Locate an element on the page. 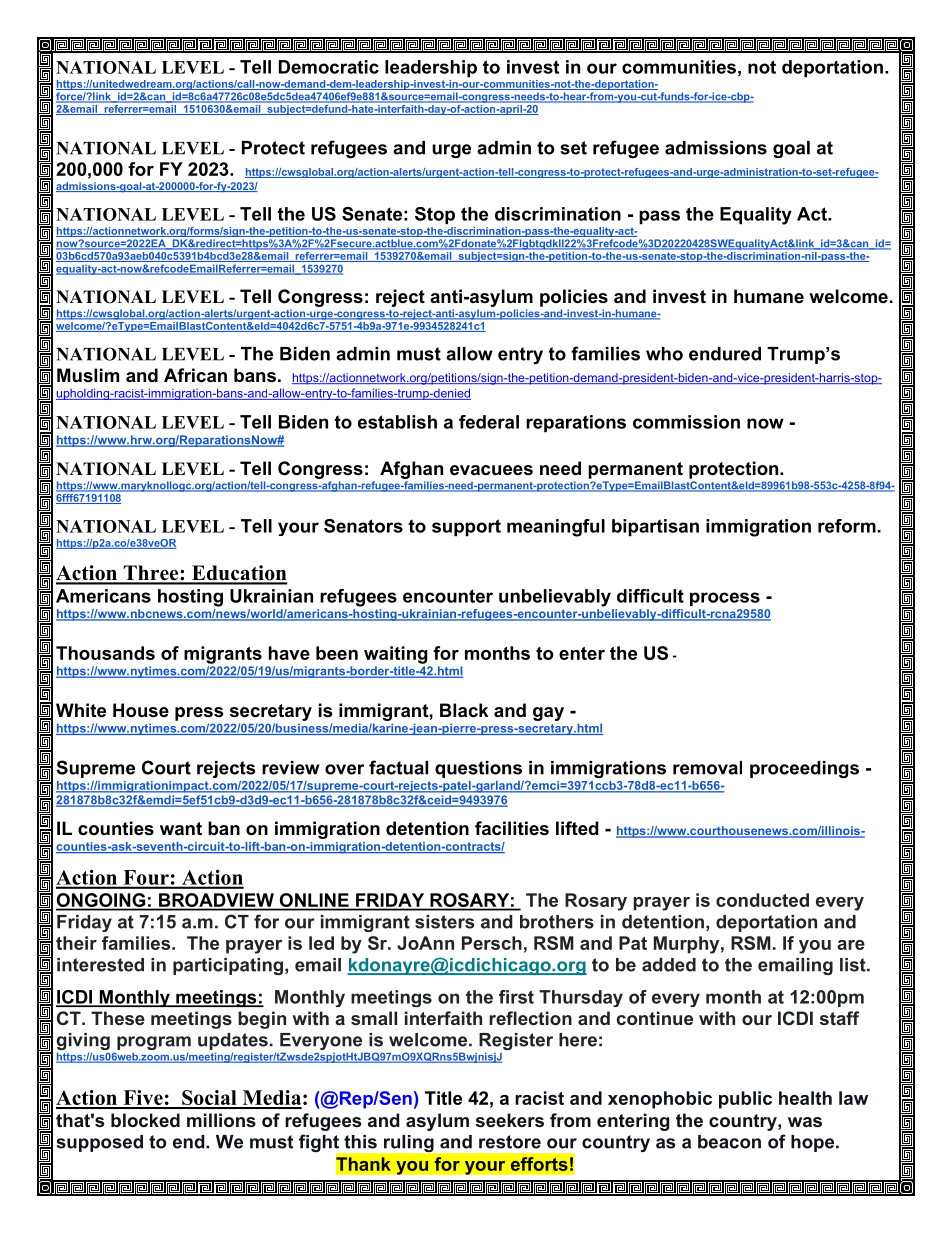  who is located at coordinates (664, 354).
